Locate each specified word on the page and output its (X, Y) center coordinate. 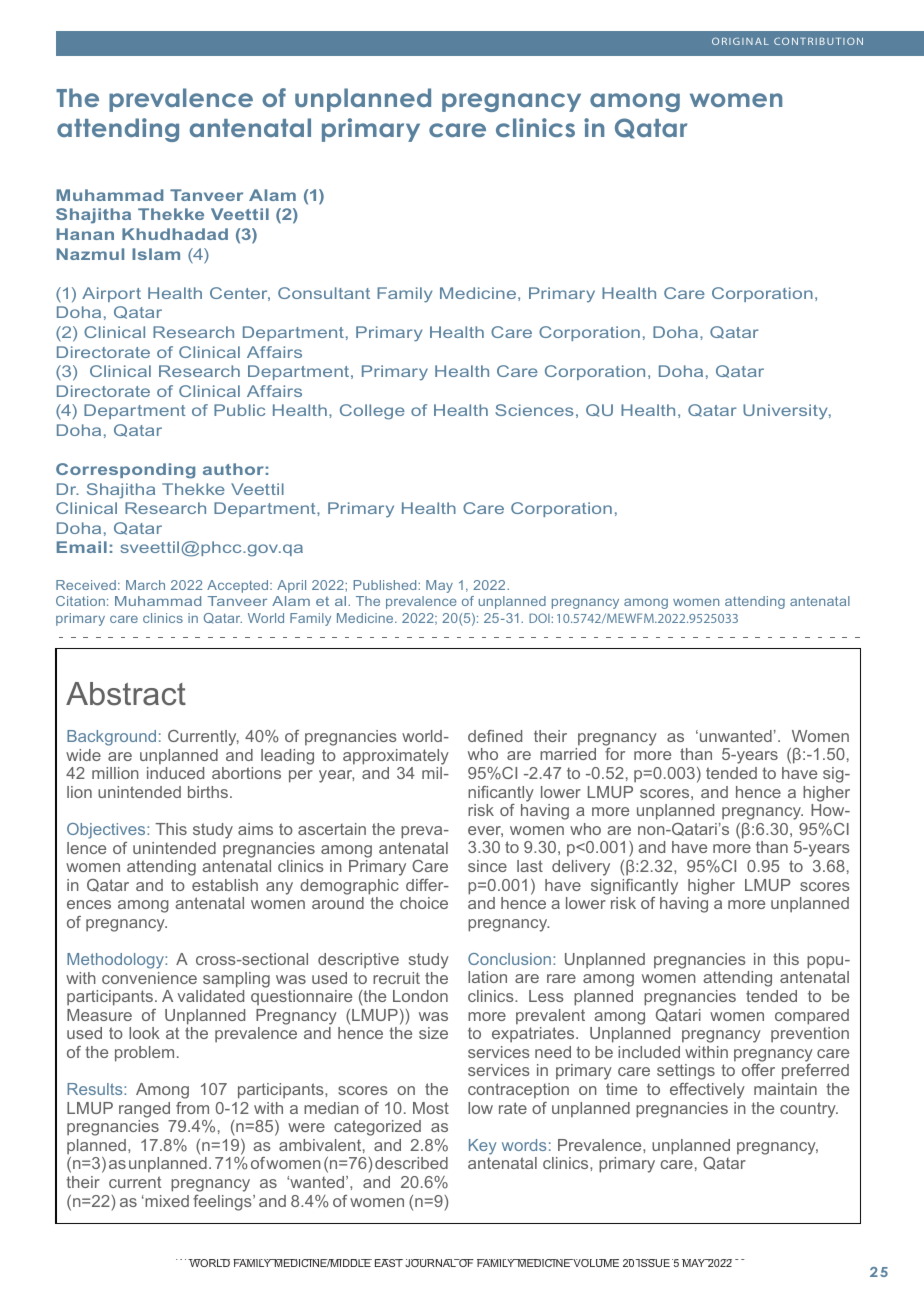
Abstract (126, 694)
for (615, 754)
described (411, 1163)
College (372, 412)
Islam (156, 254)
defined (495, 736)
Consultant (324, 293)
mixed (166, 1201)
